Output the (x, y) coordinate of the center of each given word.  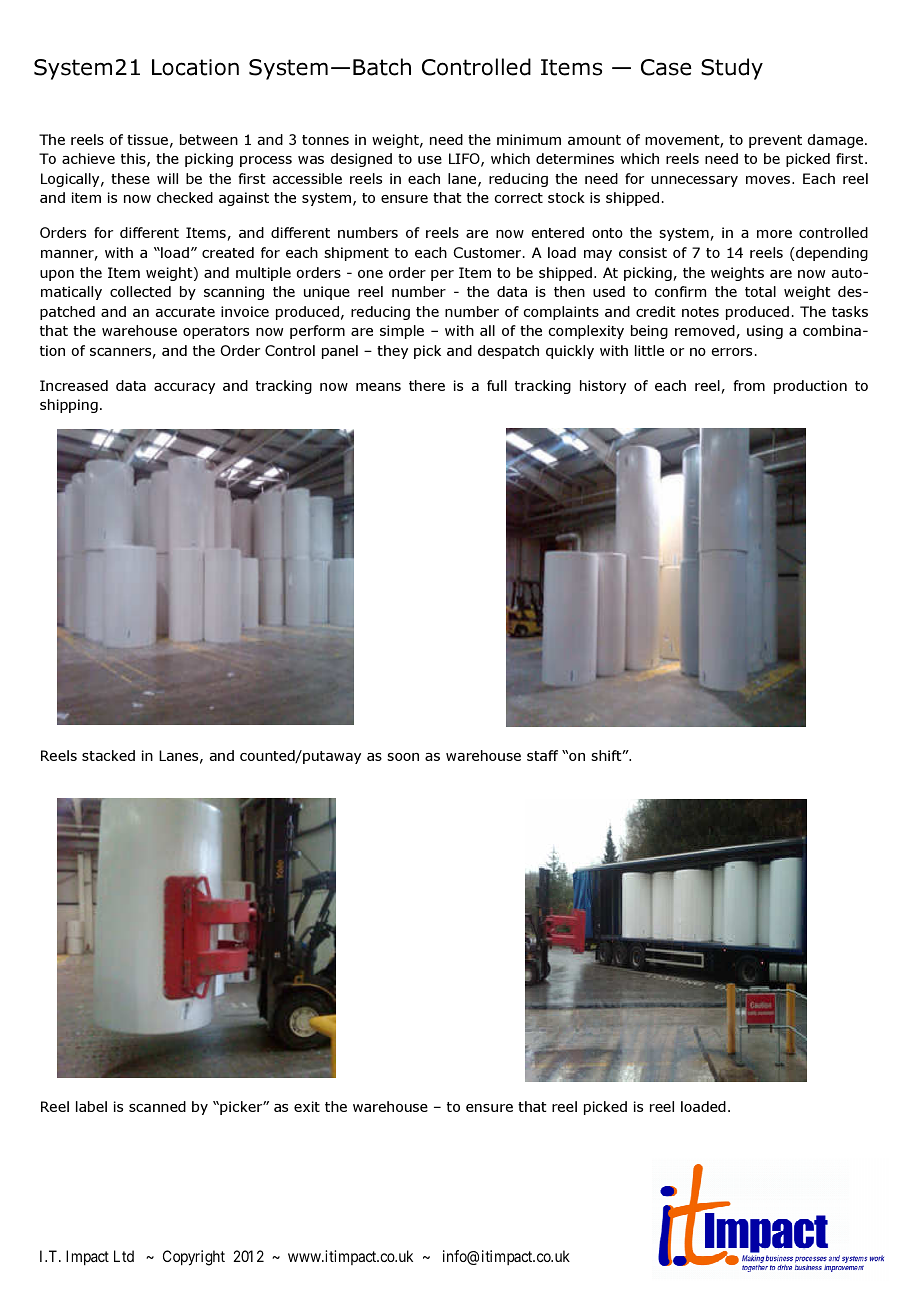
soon (403, 757)
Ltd (124, 1256)
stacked (108, 755)
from (749, 385)
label (91, 1106)
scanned (157, 1106)
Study (732, 69)
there (427, 385)
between (209, 139)
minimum (529, 139)
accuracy (184, 388)
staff (542, 755)
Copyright (194, 1258)
